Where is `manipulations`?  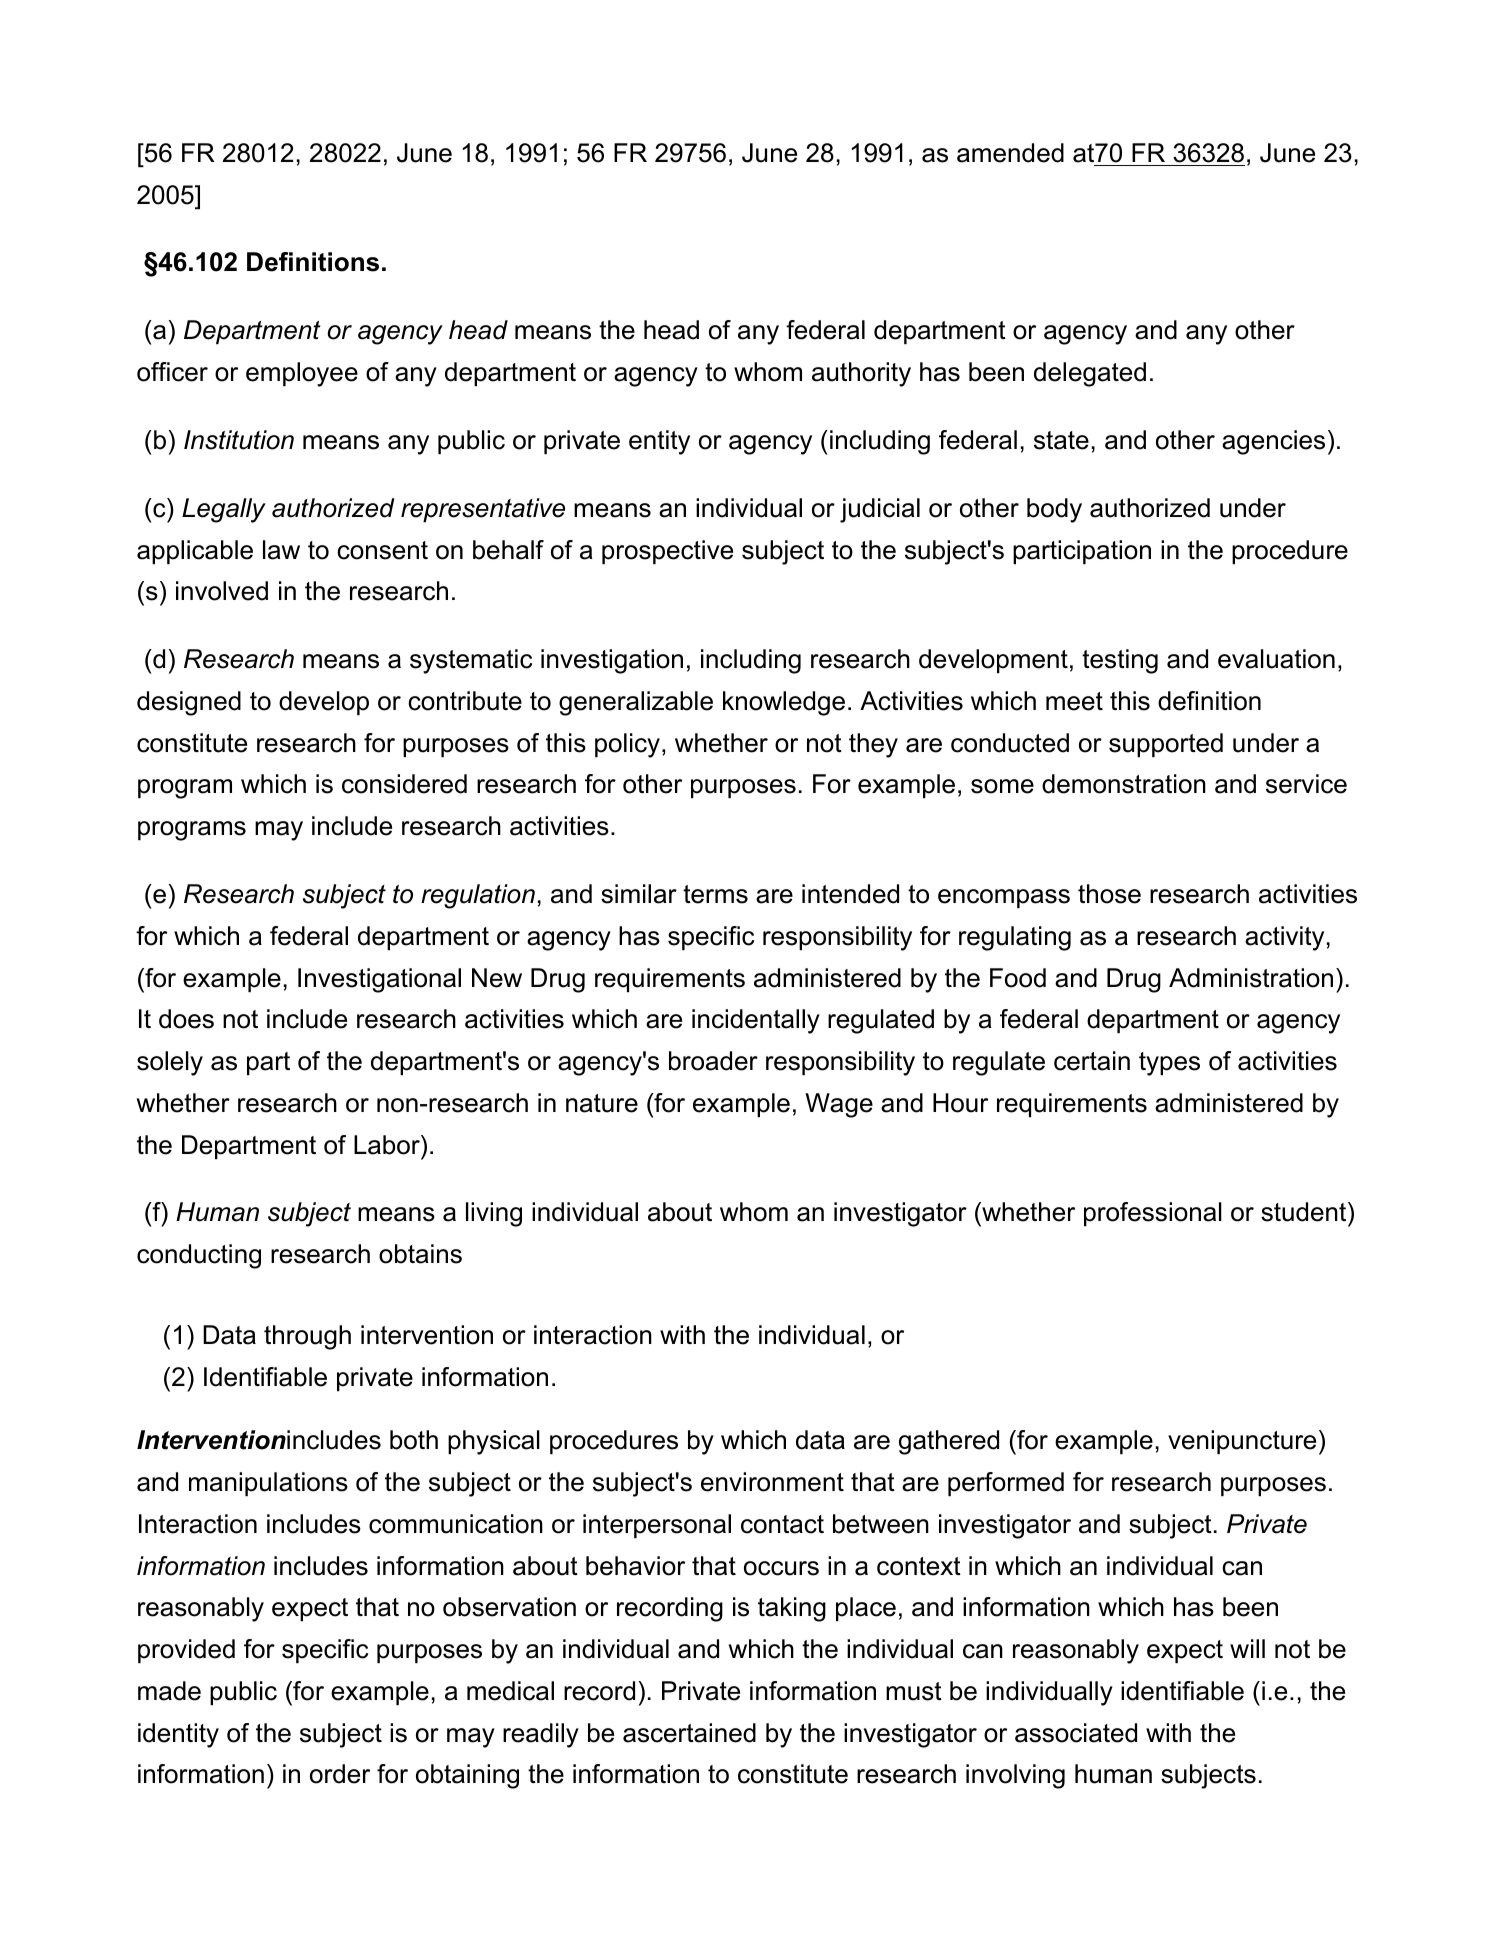 manipulations is located at coordinates (268, 1484).
